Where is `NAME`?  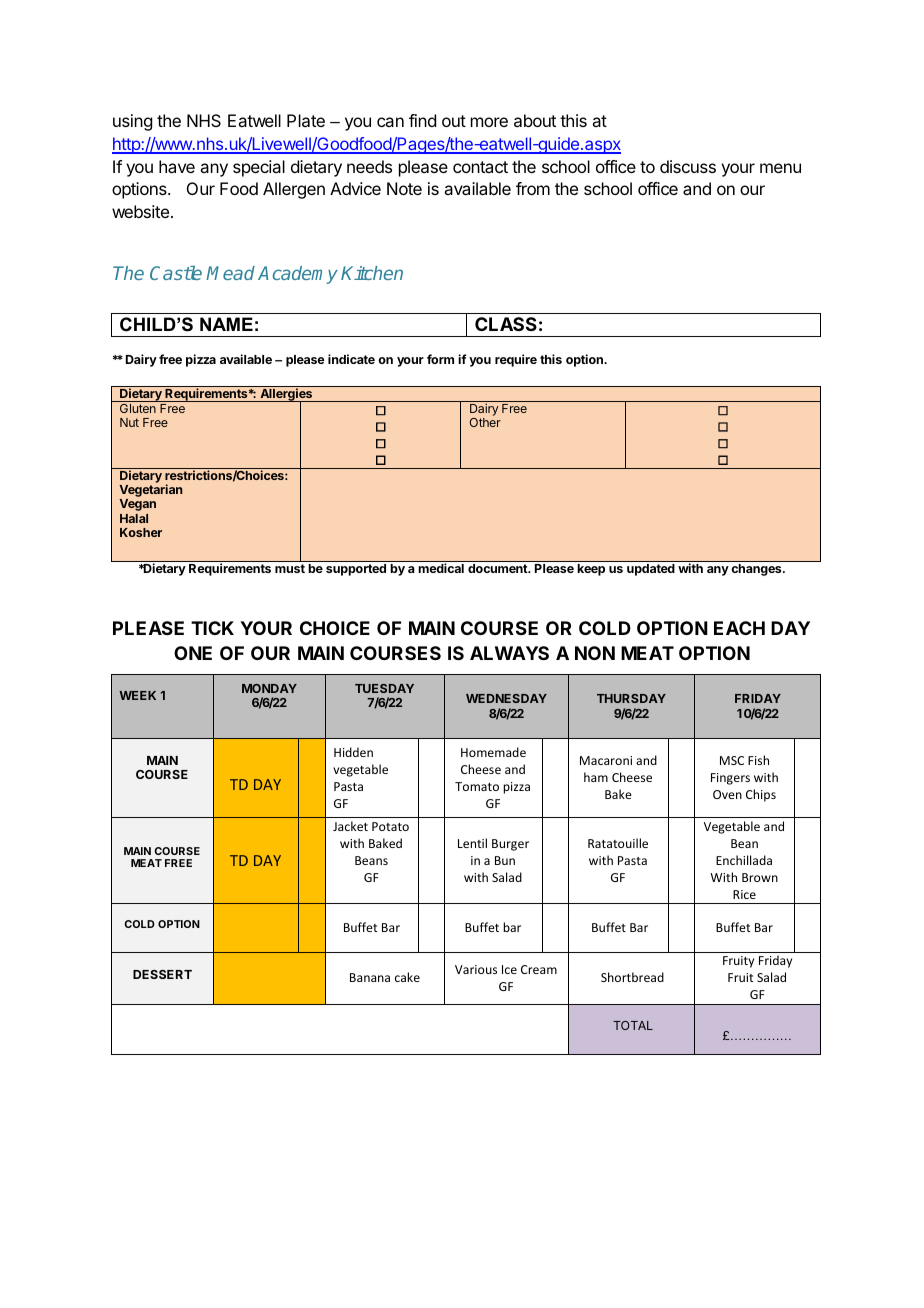 NAME is located at coordinates (226, 324).
